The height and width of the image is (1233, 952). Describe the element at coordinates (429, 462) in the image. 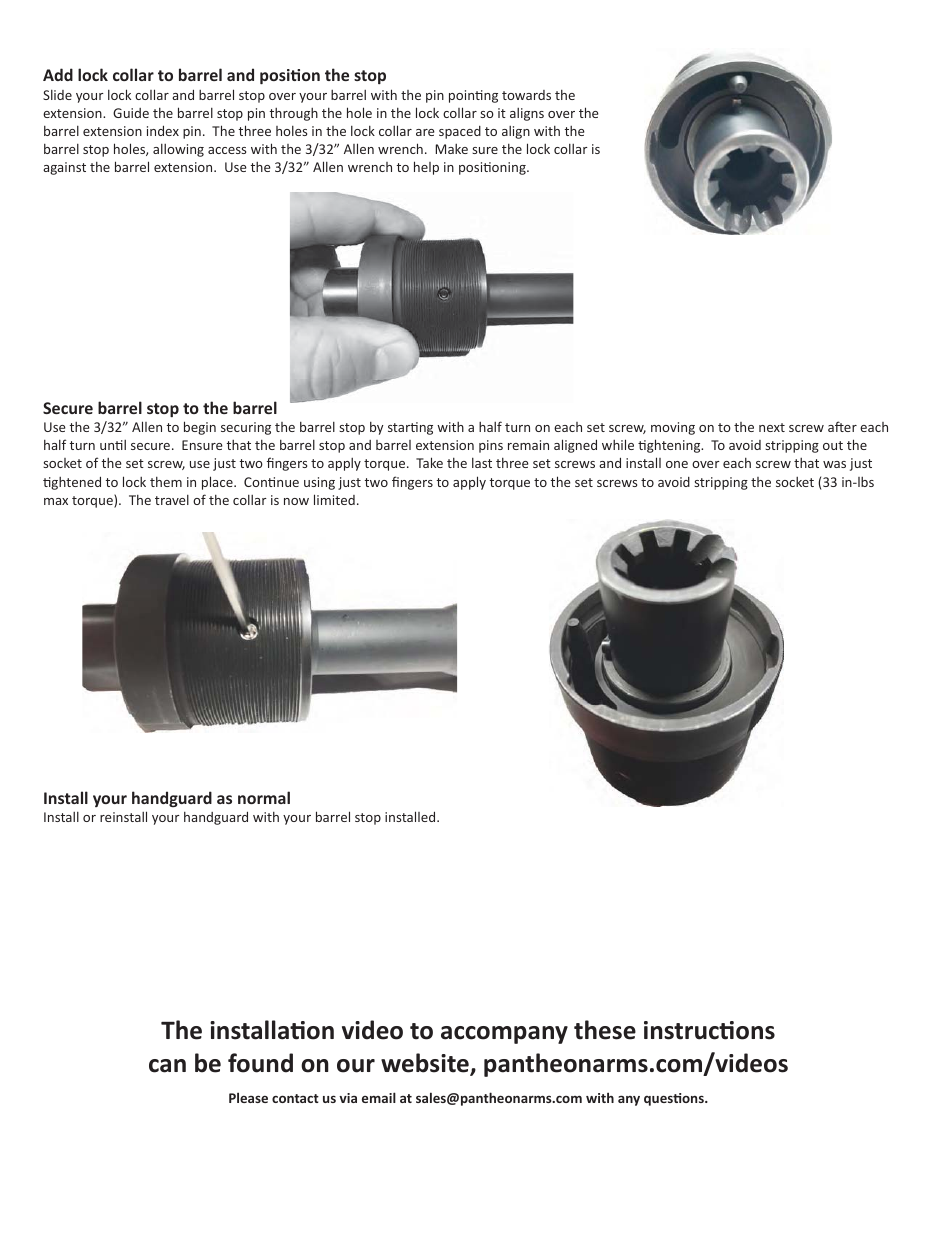

I see `Take` at that location.
